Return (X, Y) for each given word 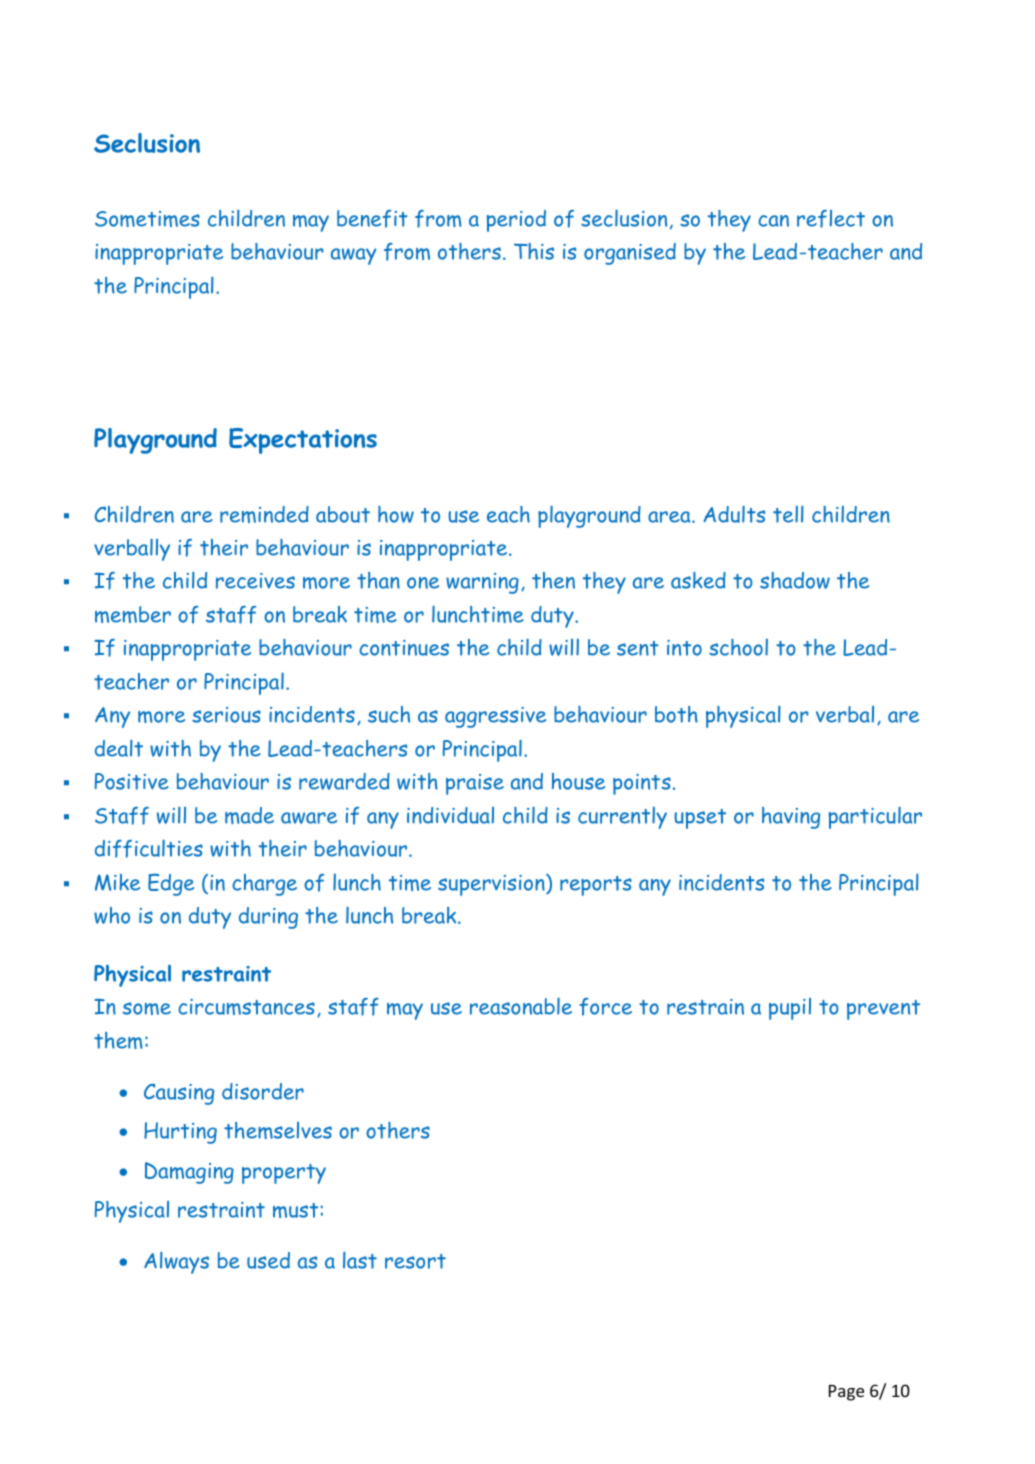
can (773, 221)
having (791, 818)
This (534, 251)
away (354, 256)
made (249, 815)
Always (176, 1262)
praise (475, 784)
